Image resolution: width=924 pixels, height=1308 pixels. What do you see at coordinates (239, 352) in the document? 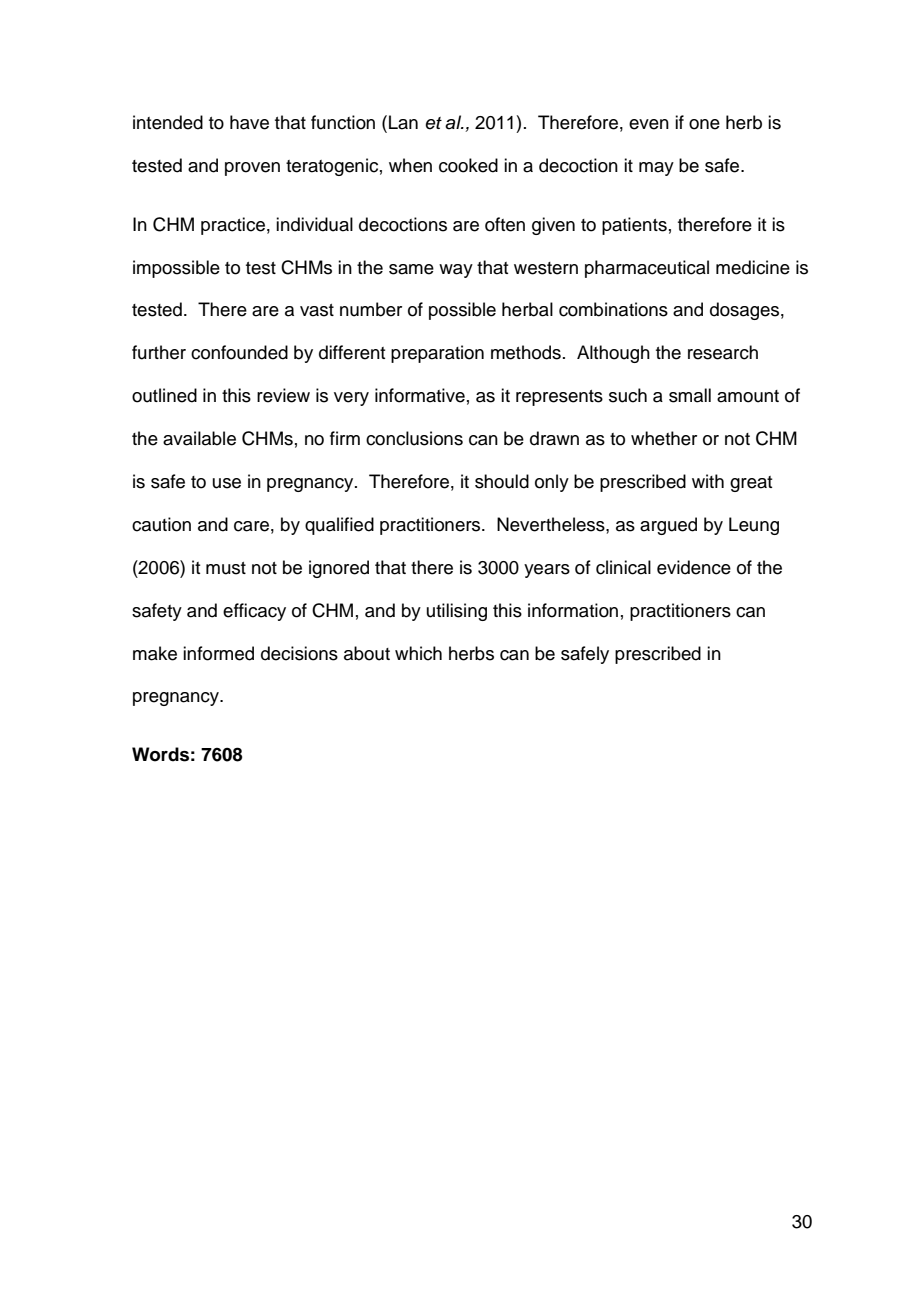
I see `confounded` at bounding box center [239, 352].
